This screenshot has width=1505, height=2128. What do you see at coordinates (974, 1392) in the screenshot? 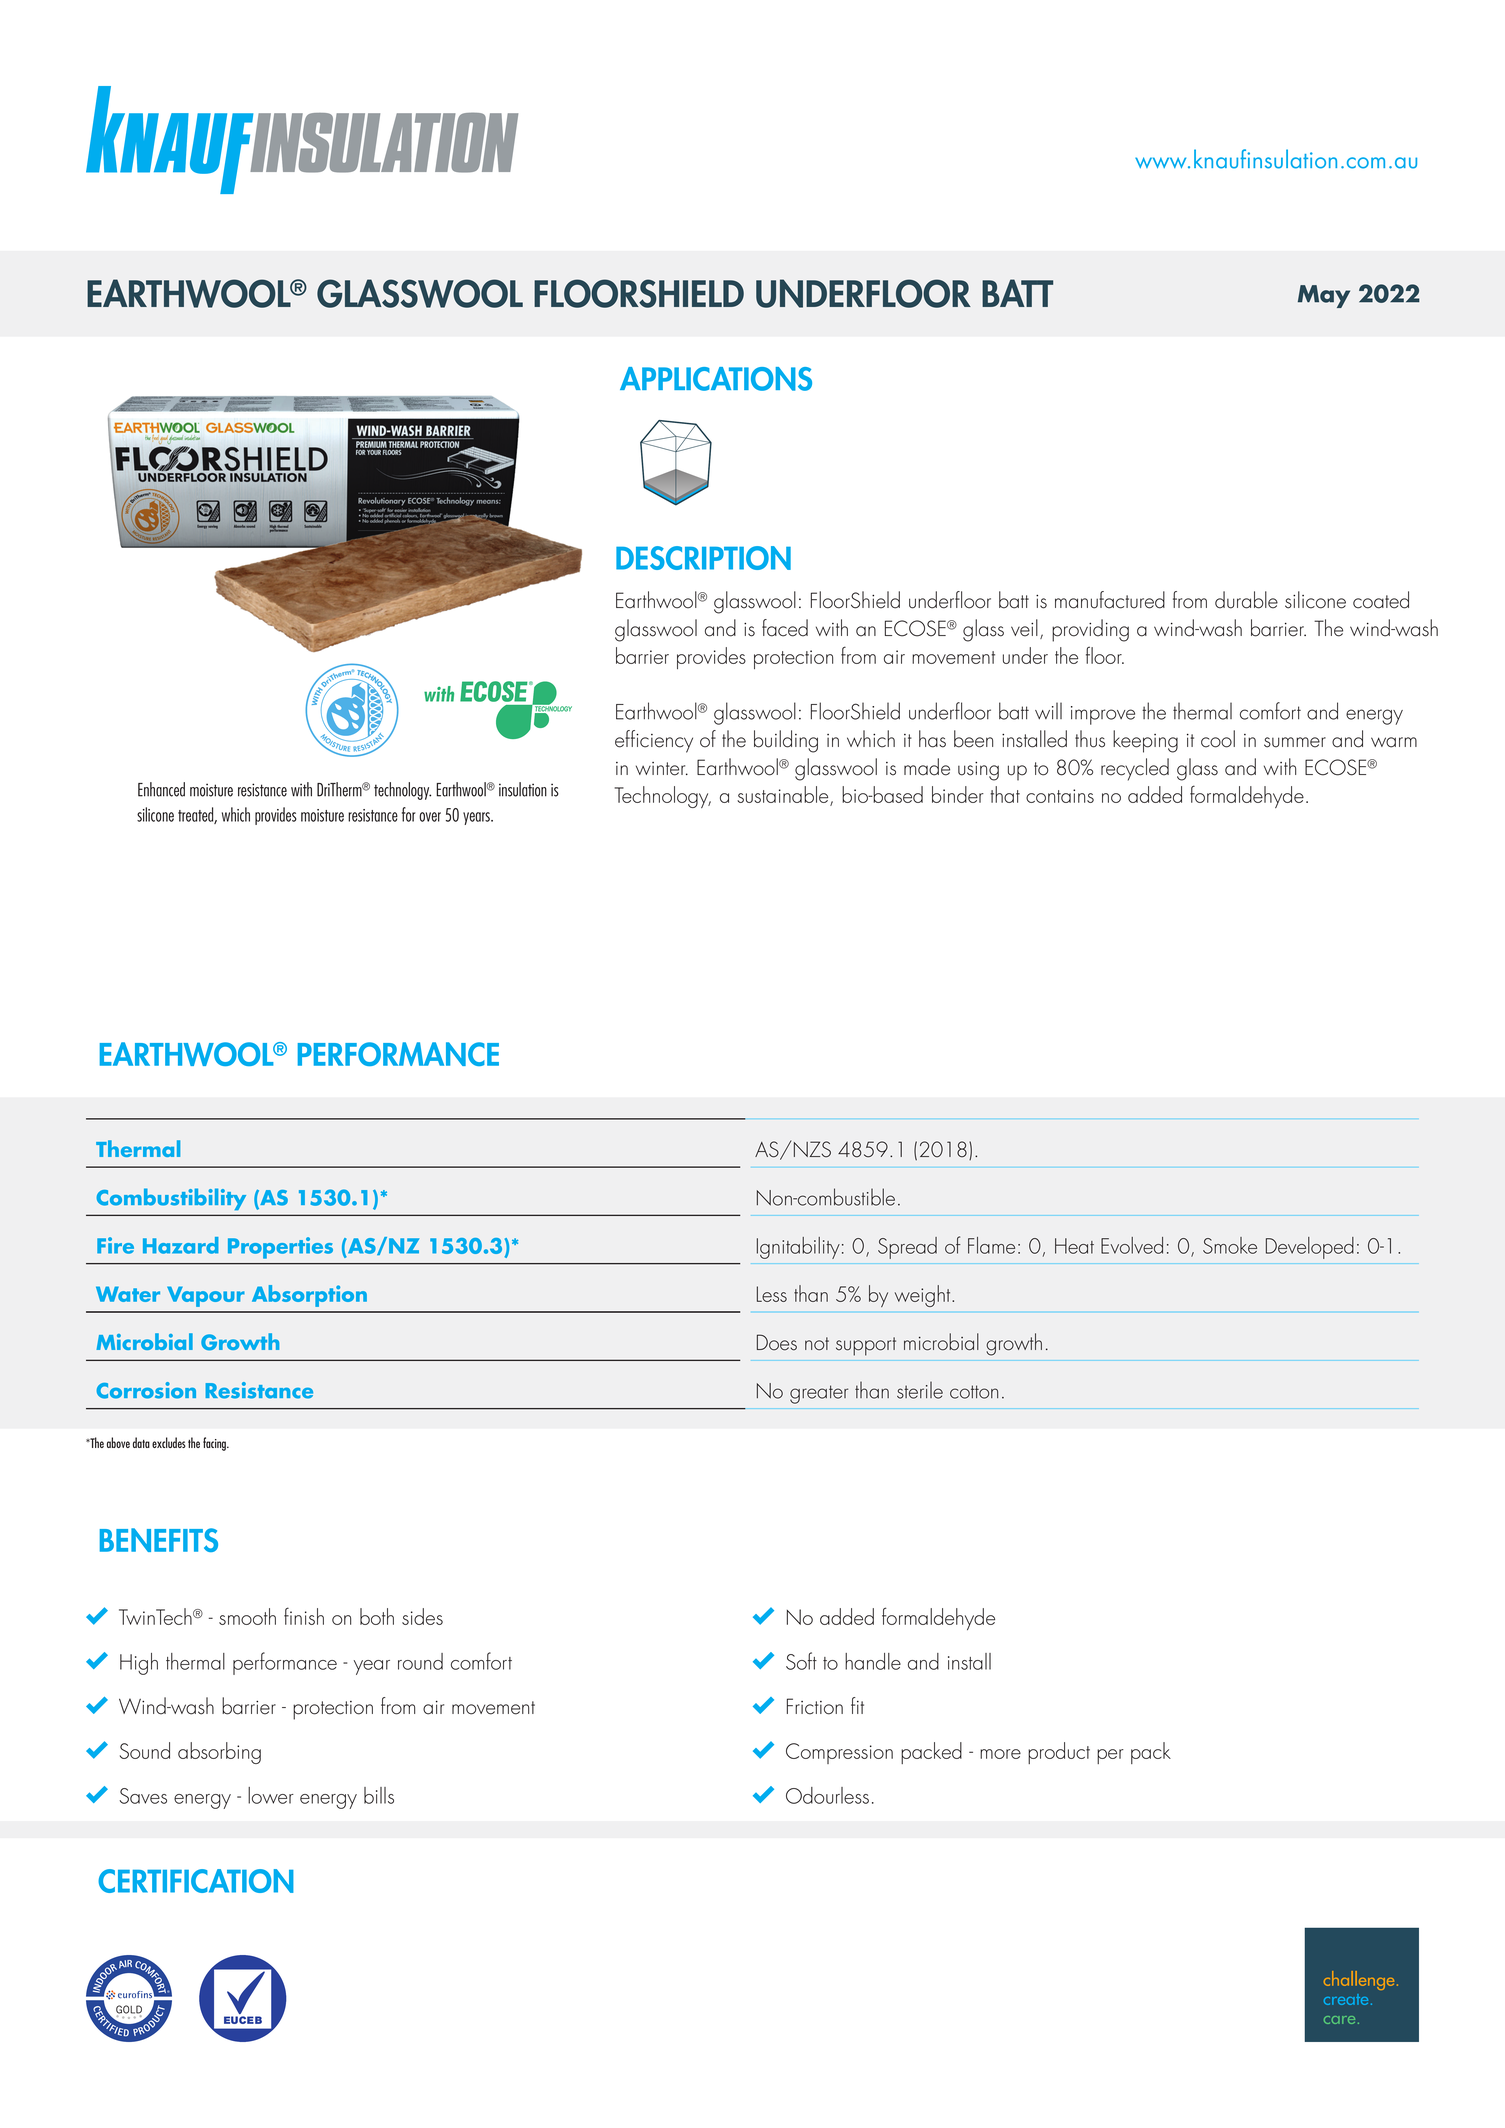
I see `cotton` at bounding box center [974, 1392].
